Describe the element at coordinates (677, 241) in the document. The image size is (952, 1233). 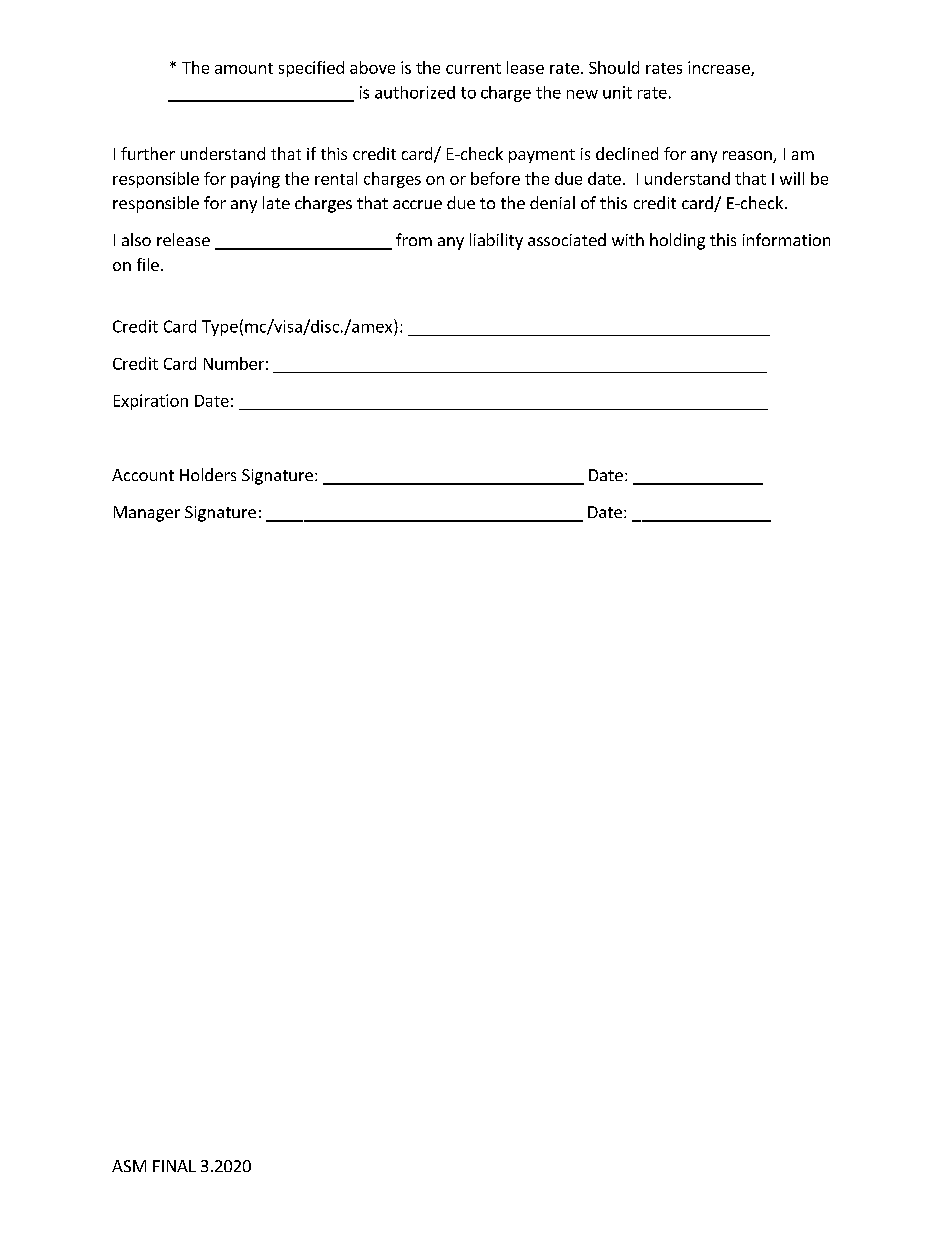
I see `holding` at that location.
